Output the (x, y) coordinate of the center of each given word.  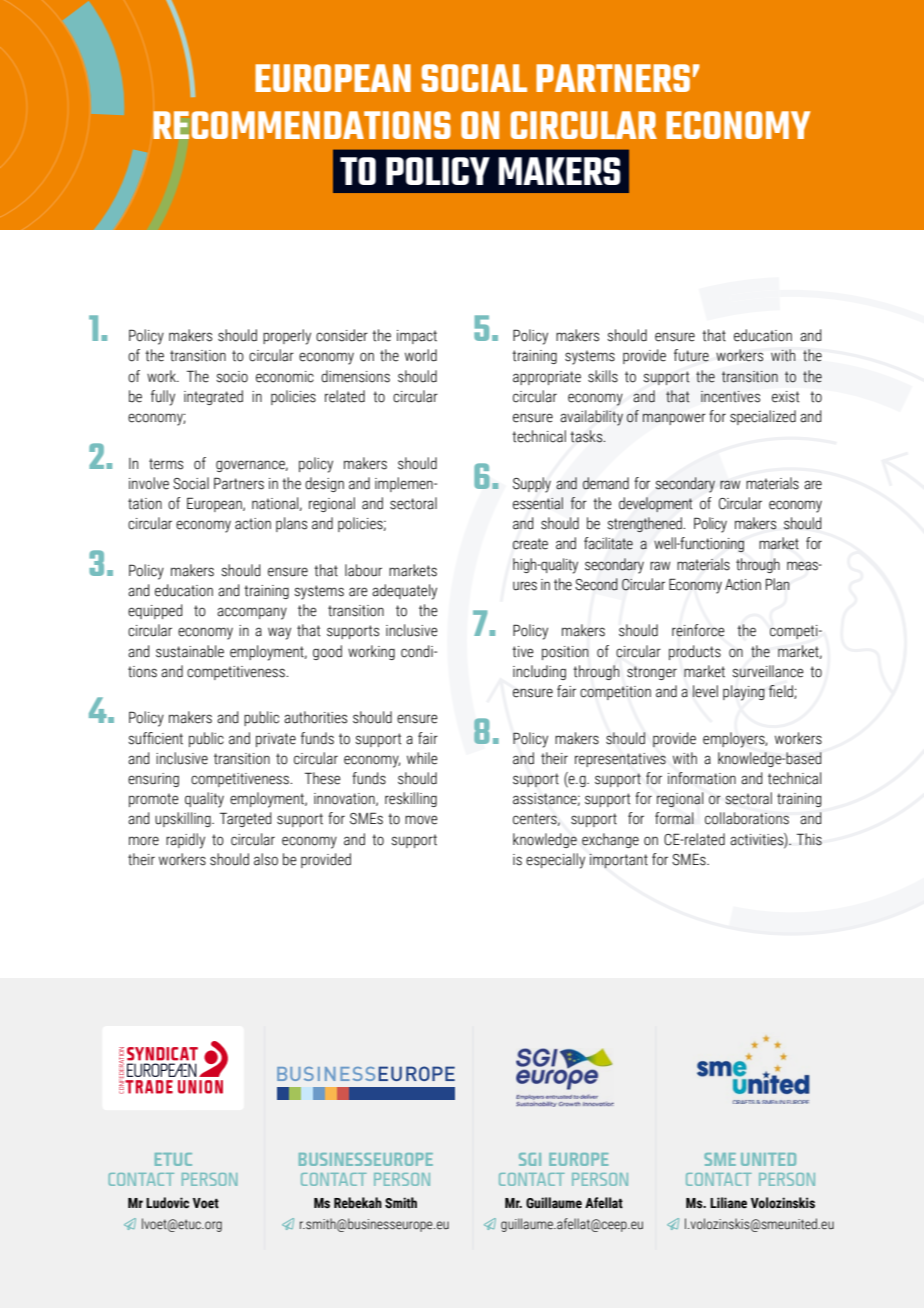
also (266, 859)
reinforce (698, 630)
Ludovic (167, 1203)
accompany (252, 613)
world (421, 355)
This (809, 839)
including (539, 672)
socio (232, 377)
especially (555, 861)
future (691, 355)
